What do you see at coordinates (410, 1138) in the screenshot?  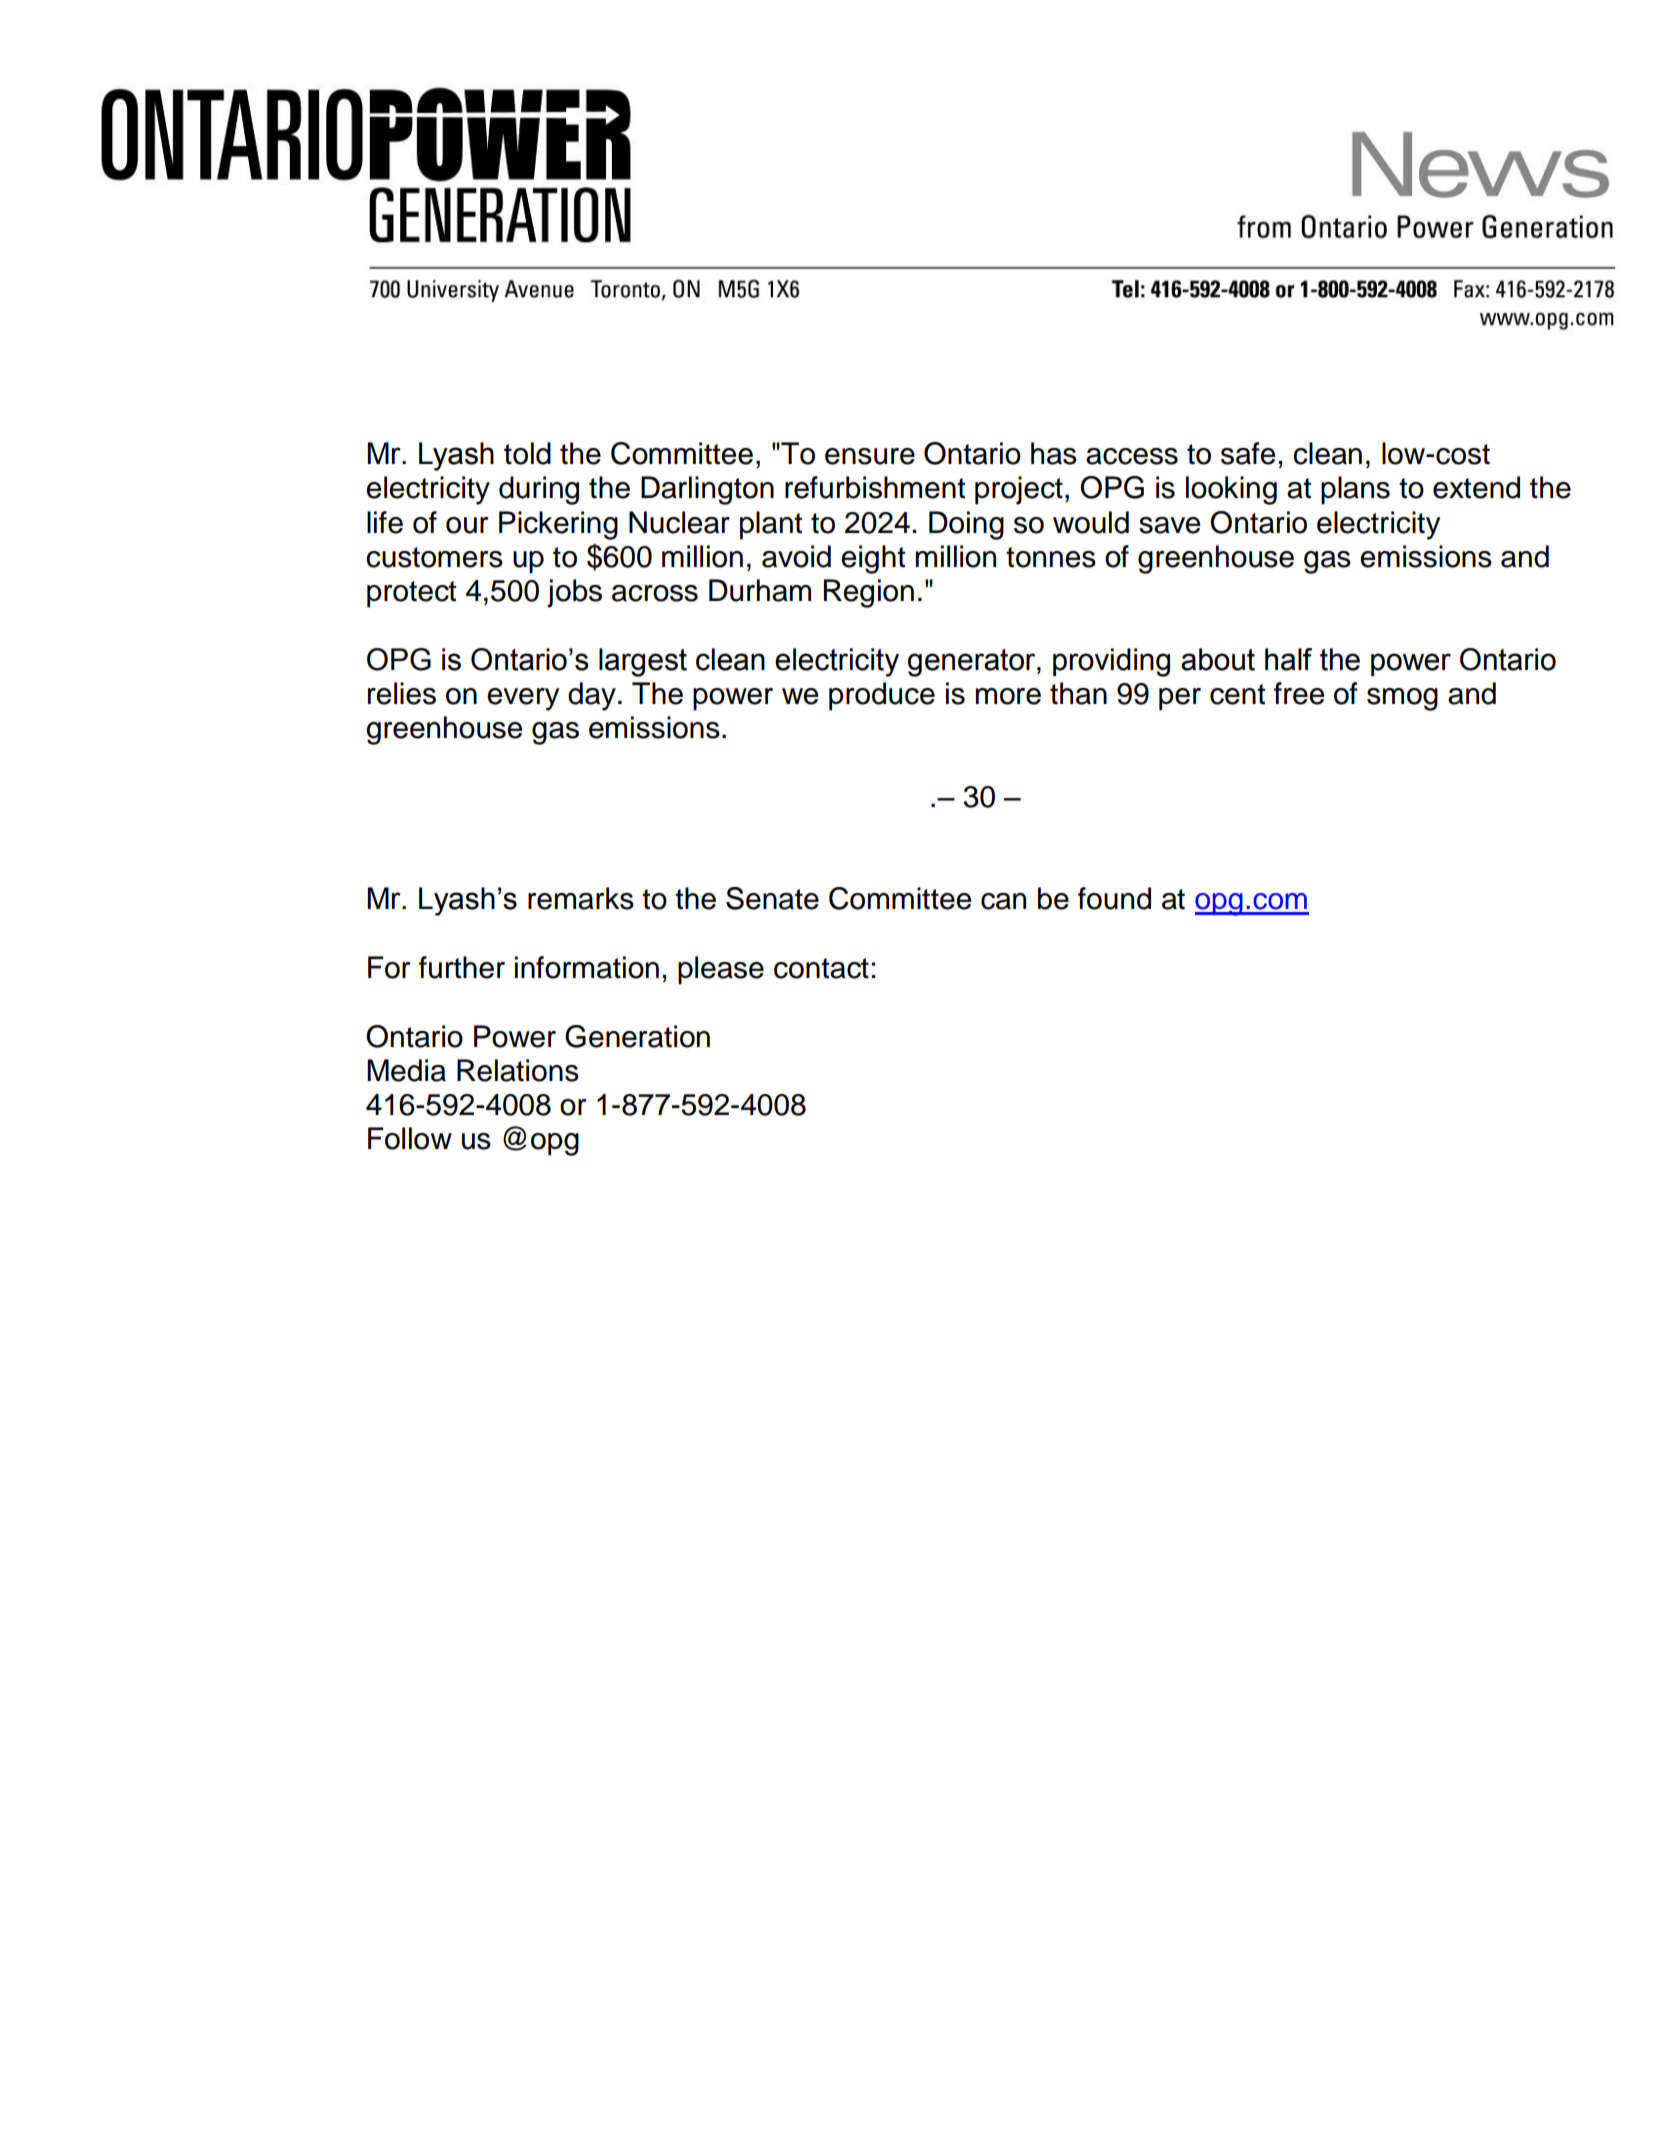 I see `Follow` at bounding box center [410, 1138].
